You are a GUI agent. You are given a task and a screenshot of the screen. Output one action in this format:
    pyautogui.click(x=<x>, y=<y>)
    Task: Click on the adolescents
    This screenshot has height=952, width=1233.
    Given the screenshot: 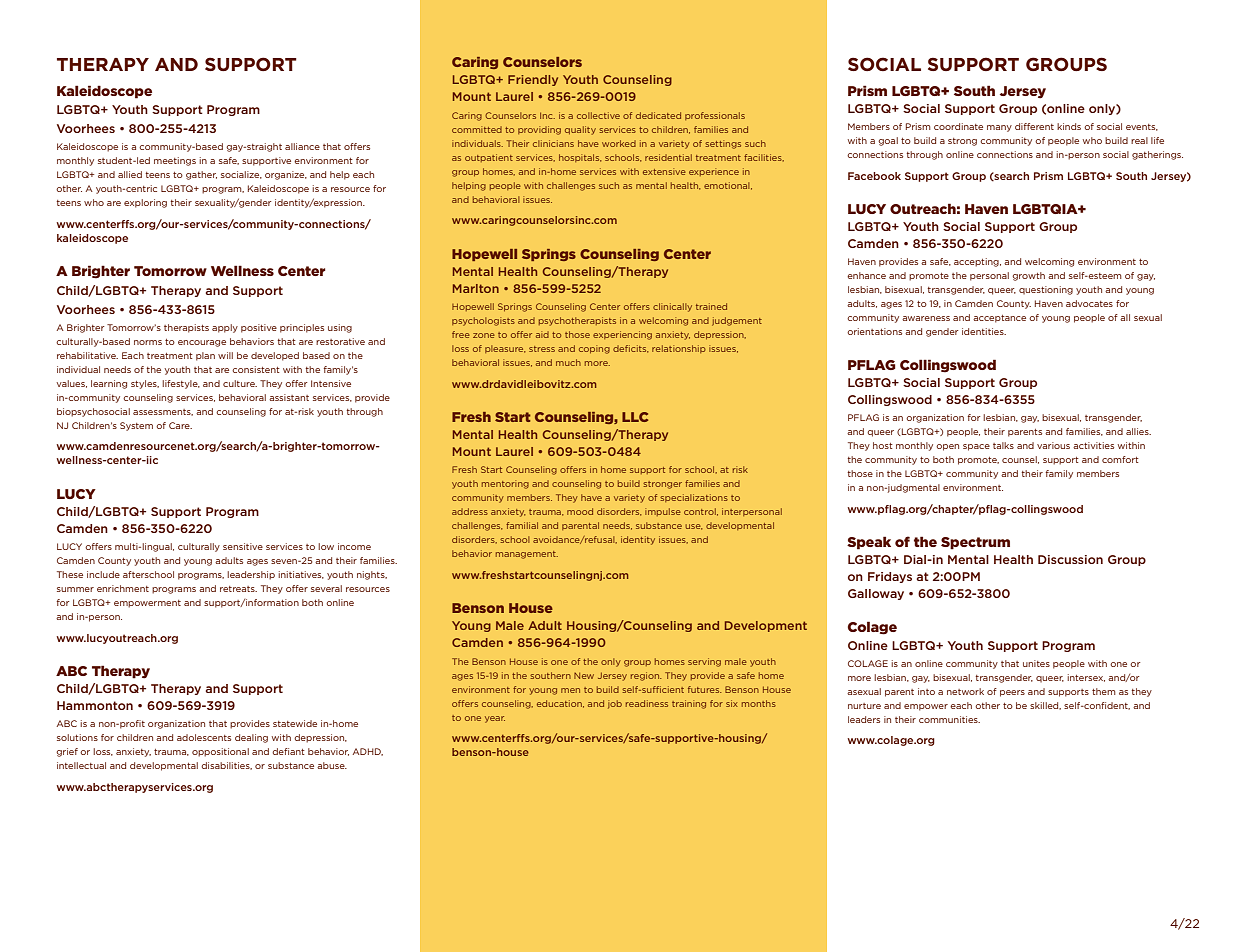 What is the action you would take?
    pyautogui.click(x=204, y=737)
